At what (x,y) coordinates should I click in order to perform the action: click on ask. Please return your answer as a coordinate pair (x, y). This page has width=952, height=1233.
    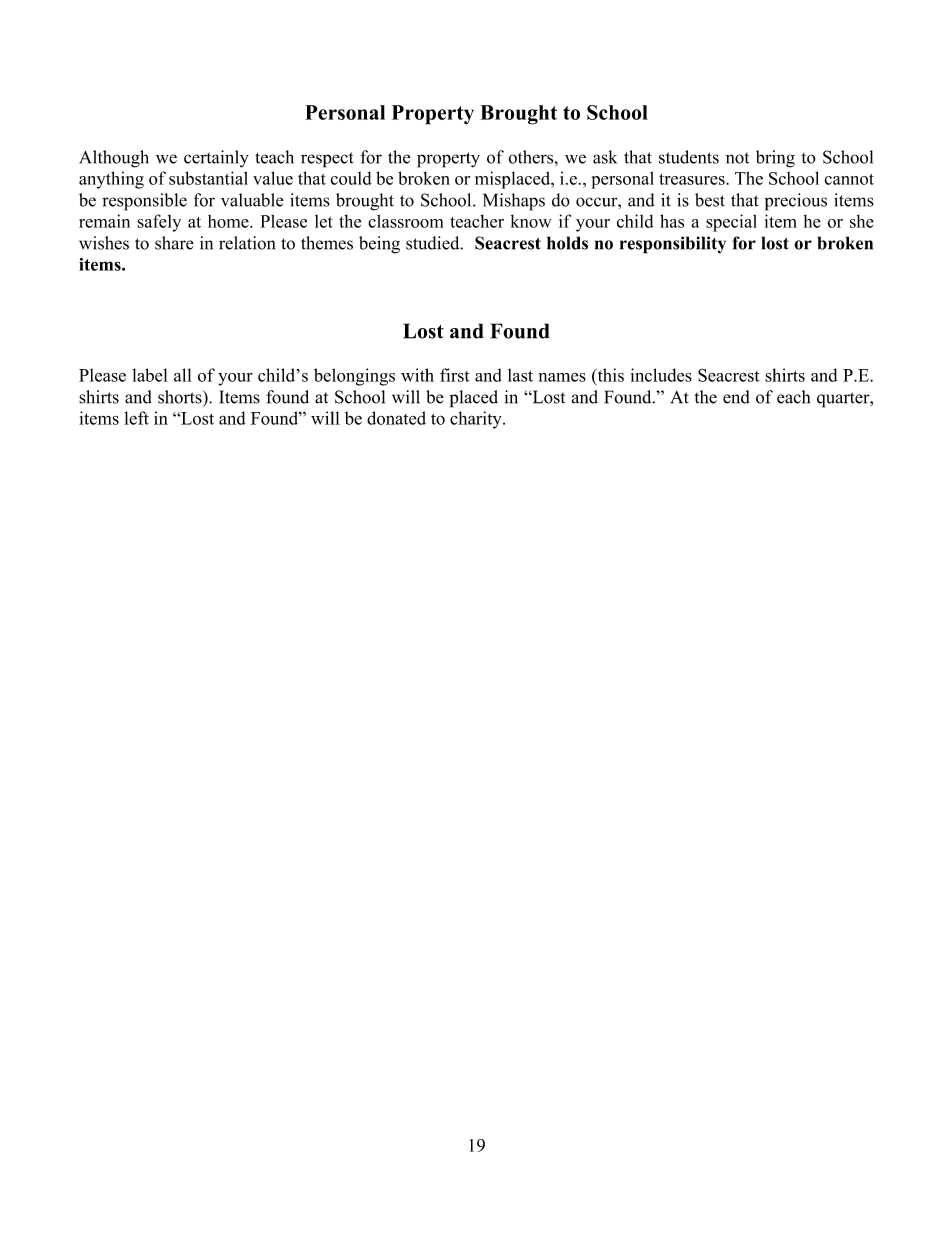
    Looking at the image, I should click on (605, 157).
